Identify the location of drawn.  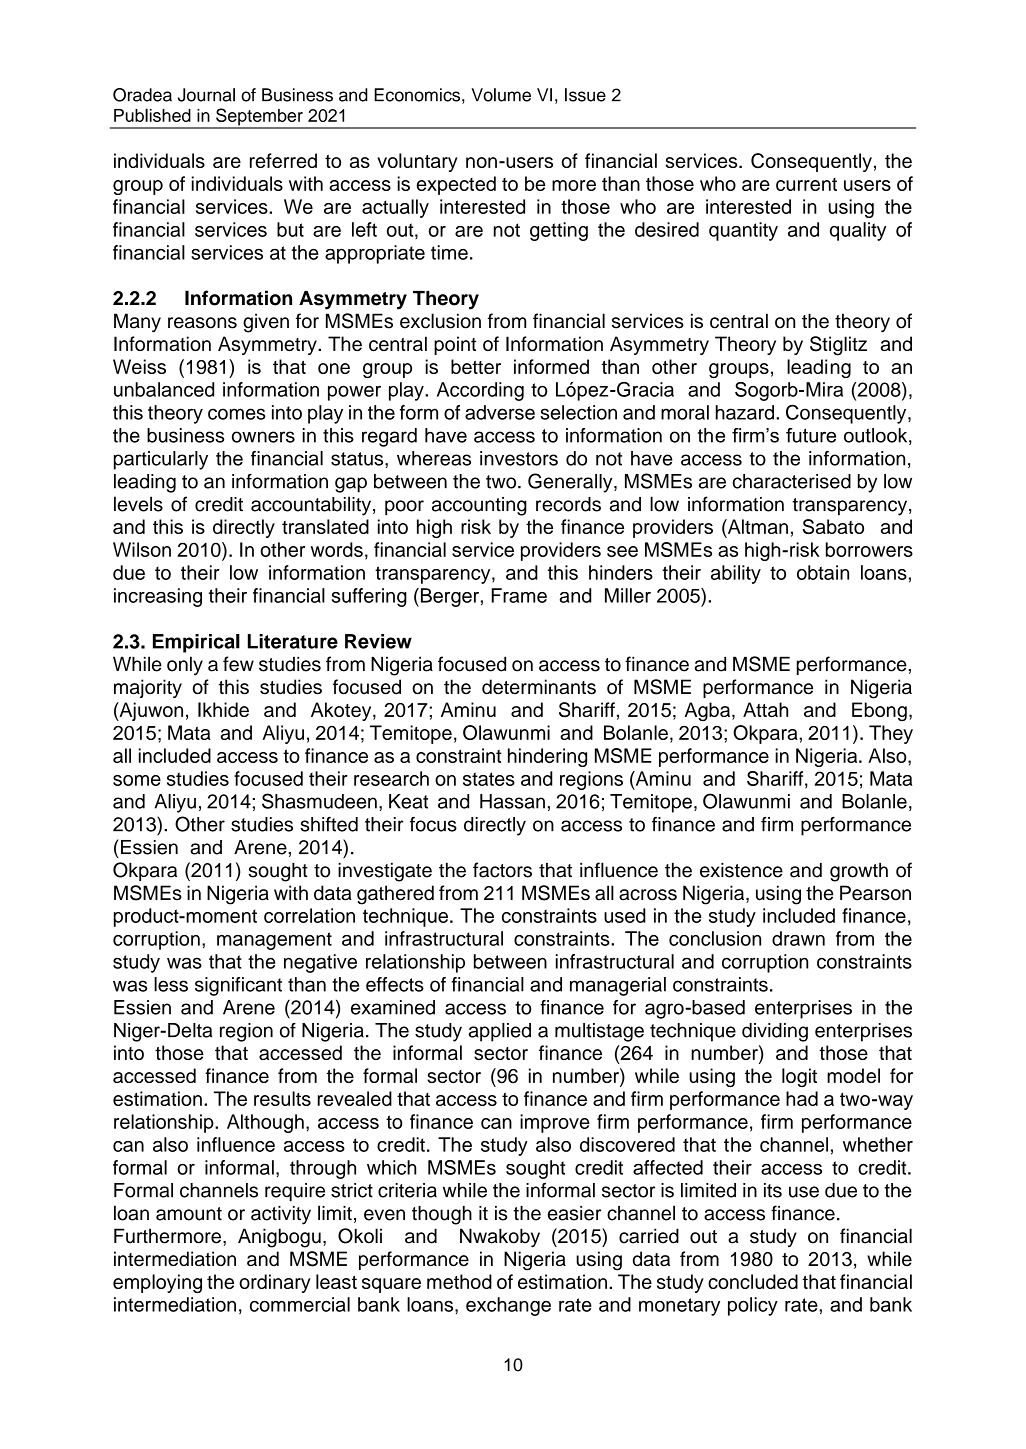
(798, 938).
